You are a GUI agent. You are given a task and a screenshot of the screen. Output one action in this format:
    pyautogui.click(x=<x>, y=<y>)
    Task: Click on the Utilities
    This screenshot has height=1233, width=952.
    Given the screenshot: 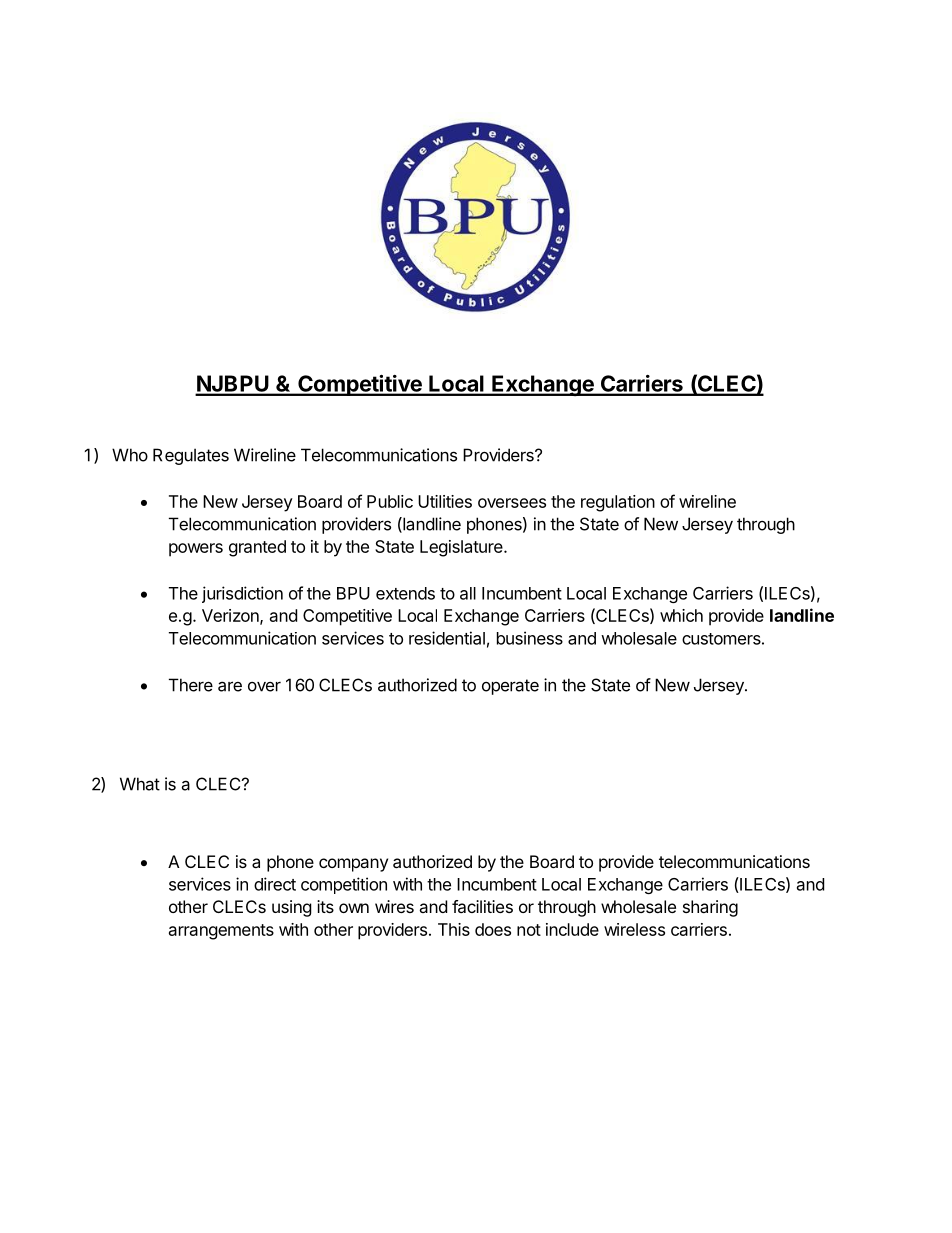 What is the action you would take?
    pyautogui.click(x=445, y=501)
